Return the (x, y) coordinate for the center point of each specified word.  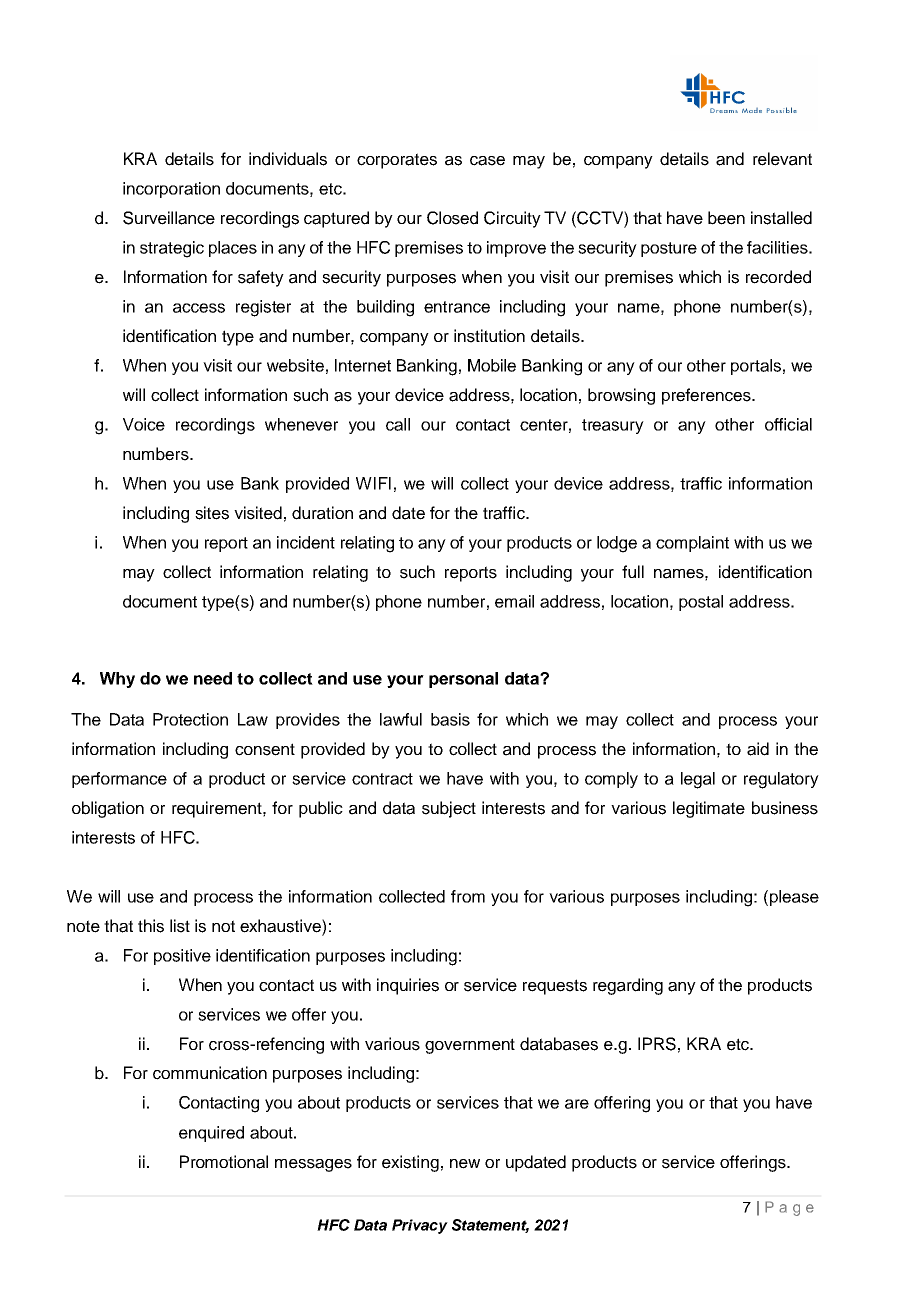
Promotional (224, 1162)
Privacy (420, 1226)
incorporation (171, 190)
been (726, 218)
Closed (452, 218)
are (577, 1104)
